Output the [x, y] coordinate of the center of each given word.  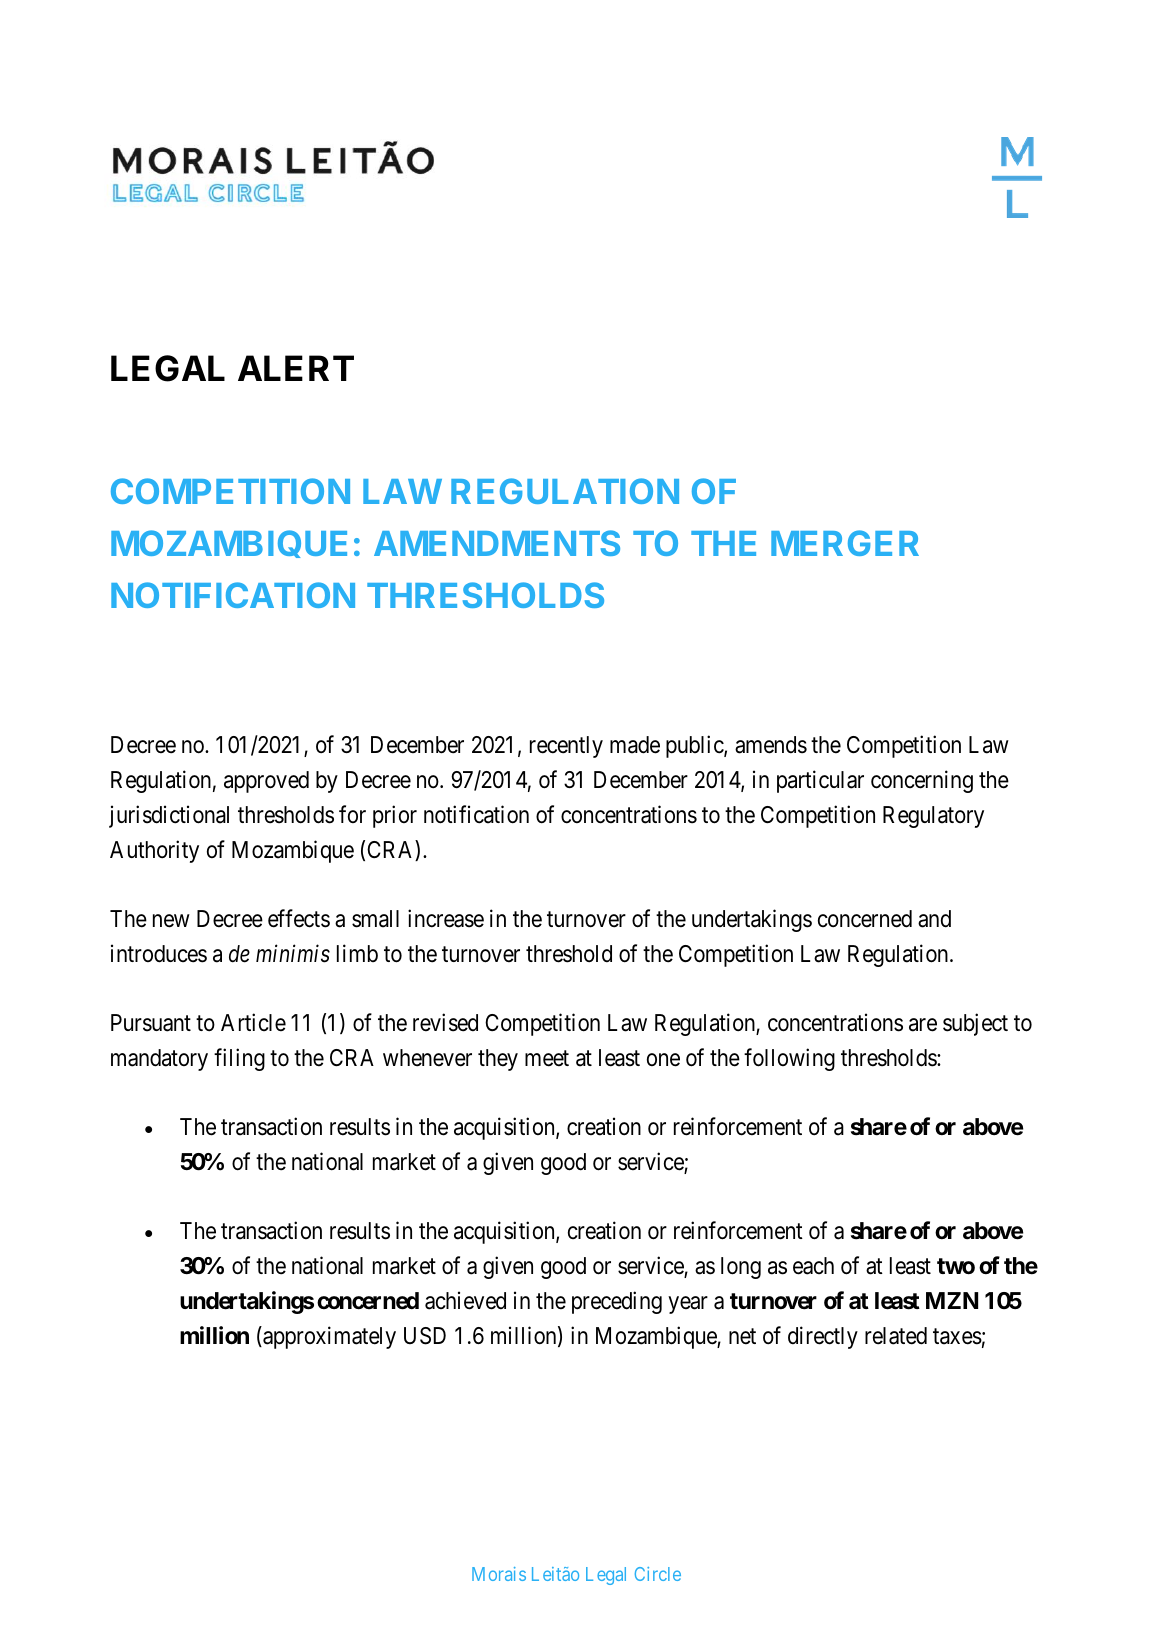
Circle [658, 1574]
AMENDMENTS [497, 543]
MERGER [845, 543]
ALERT [296, 368]
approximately [328, 1337]
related [896, 1336]
